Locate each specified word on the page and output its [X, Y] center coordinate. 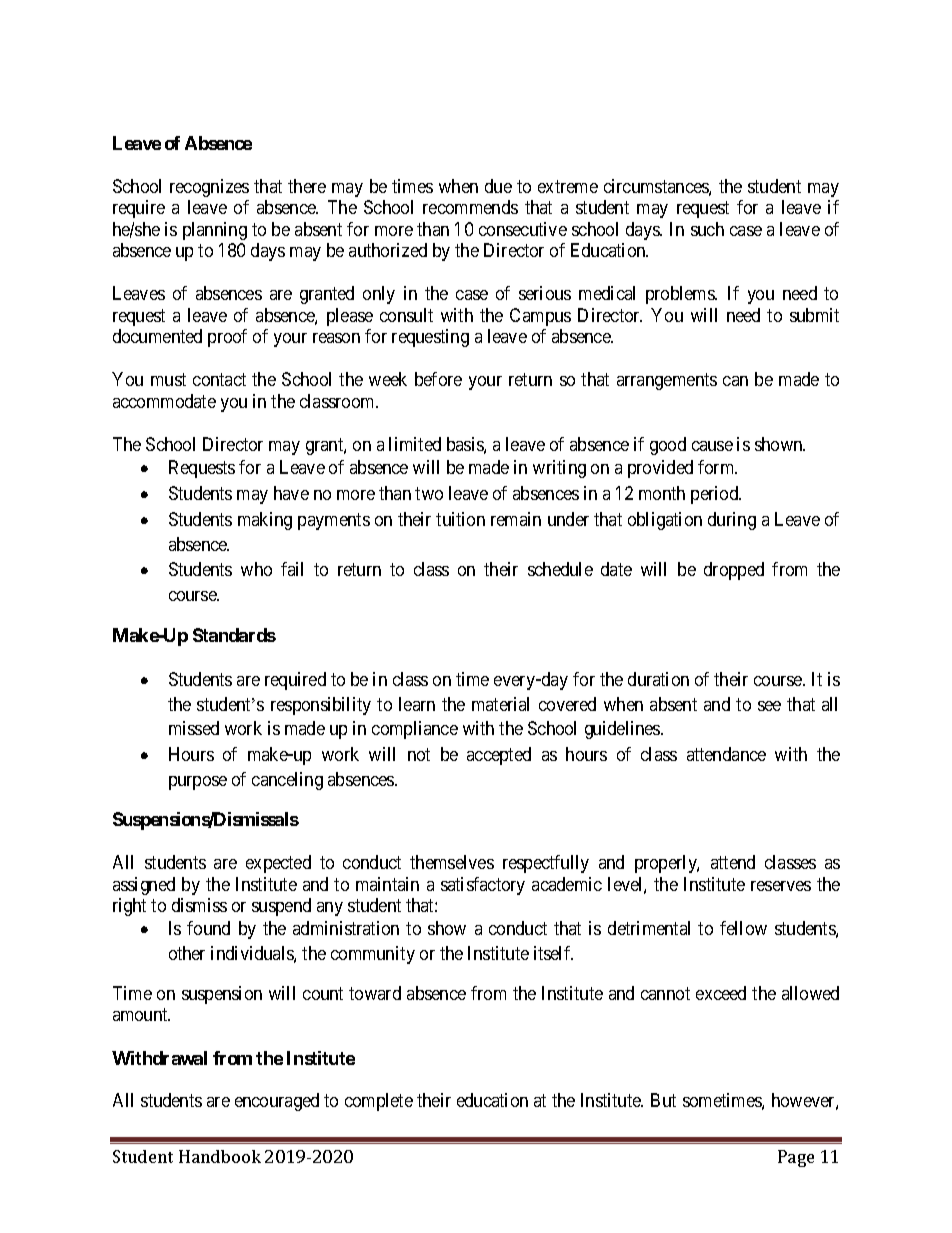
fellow [743, 928]
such [707, 229]
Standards [234, 635]
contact [219, 379]
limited [415, 444]
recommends [470, 207]
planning [215, 231]
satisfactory [483, 886]
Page [796, 1158]
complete [379, 1102]
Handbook [220, 1156]
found [208, 928]
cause [712, 446]
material [500, 704]
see [769, 706]
